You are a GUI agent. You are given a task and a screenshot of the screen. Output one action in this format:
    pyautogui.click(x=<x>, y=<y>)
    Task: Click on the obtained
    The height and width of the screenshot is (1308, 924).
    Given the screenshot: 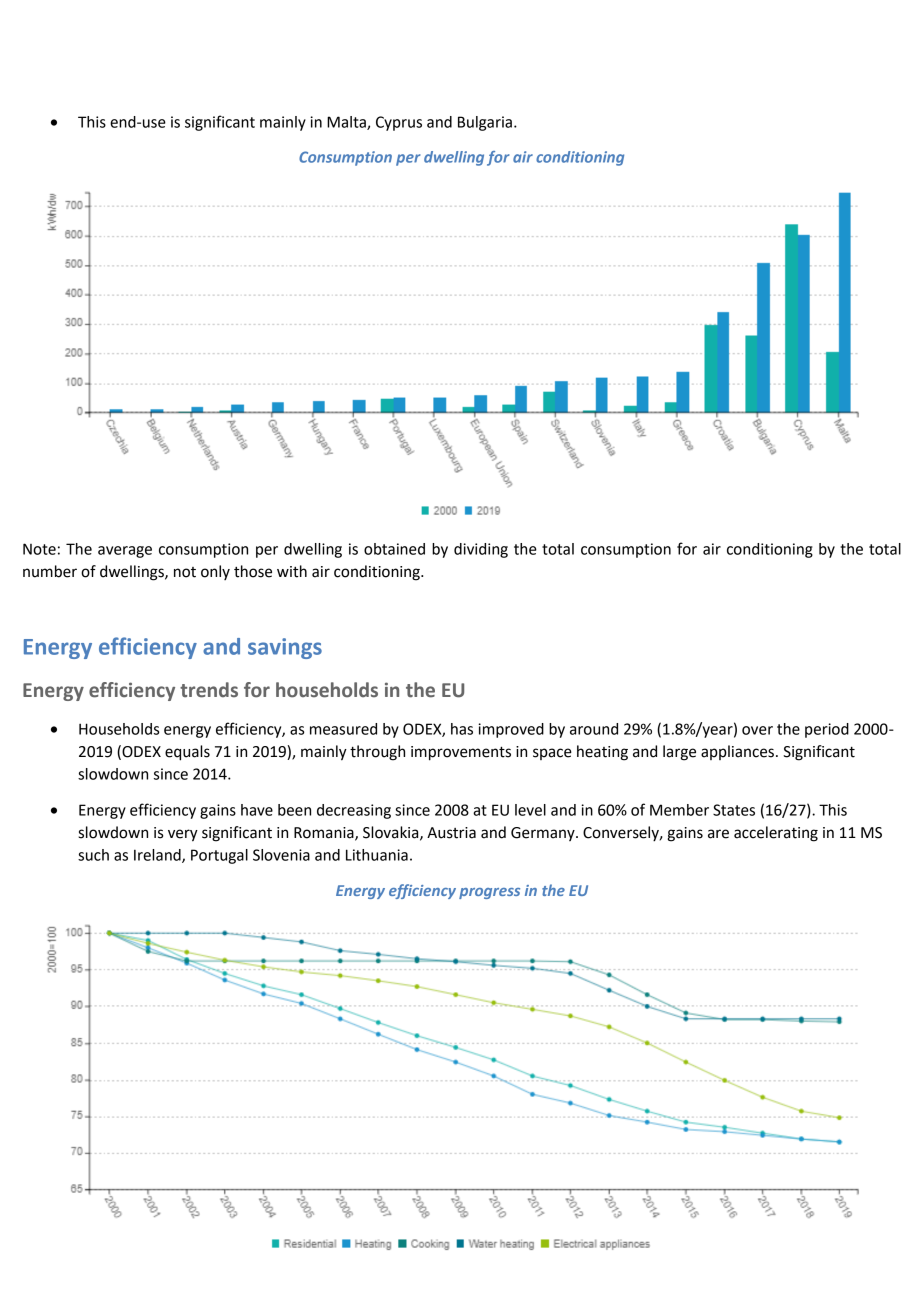 What is the action you would take?
    pyautogui.click(x=394, y=549)
